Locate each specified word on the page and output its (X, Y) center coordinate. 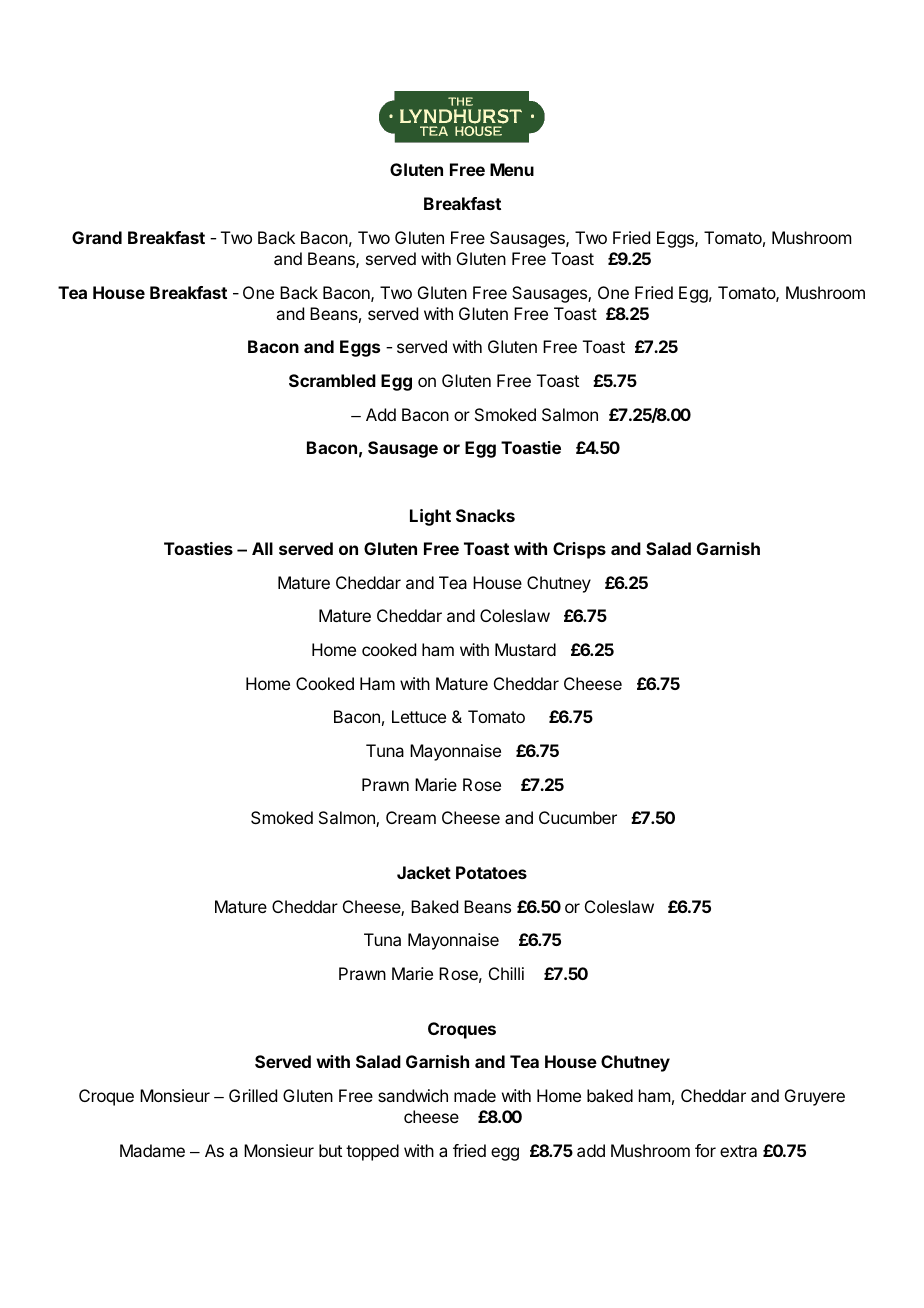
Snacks (485, 515)
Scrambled (332, 380)
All (262, 548)
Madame (152, 1150)
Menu (512, 169)
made (475, 1095)
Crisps (579, 550)
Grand (97, 237)
